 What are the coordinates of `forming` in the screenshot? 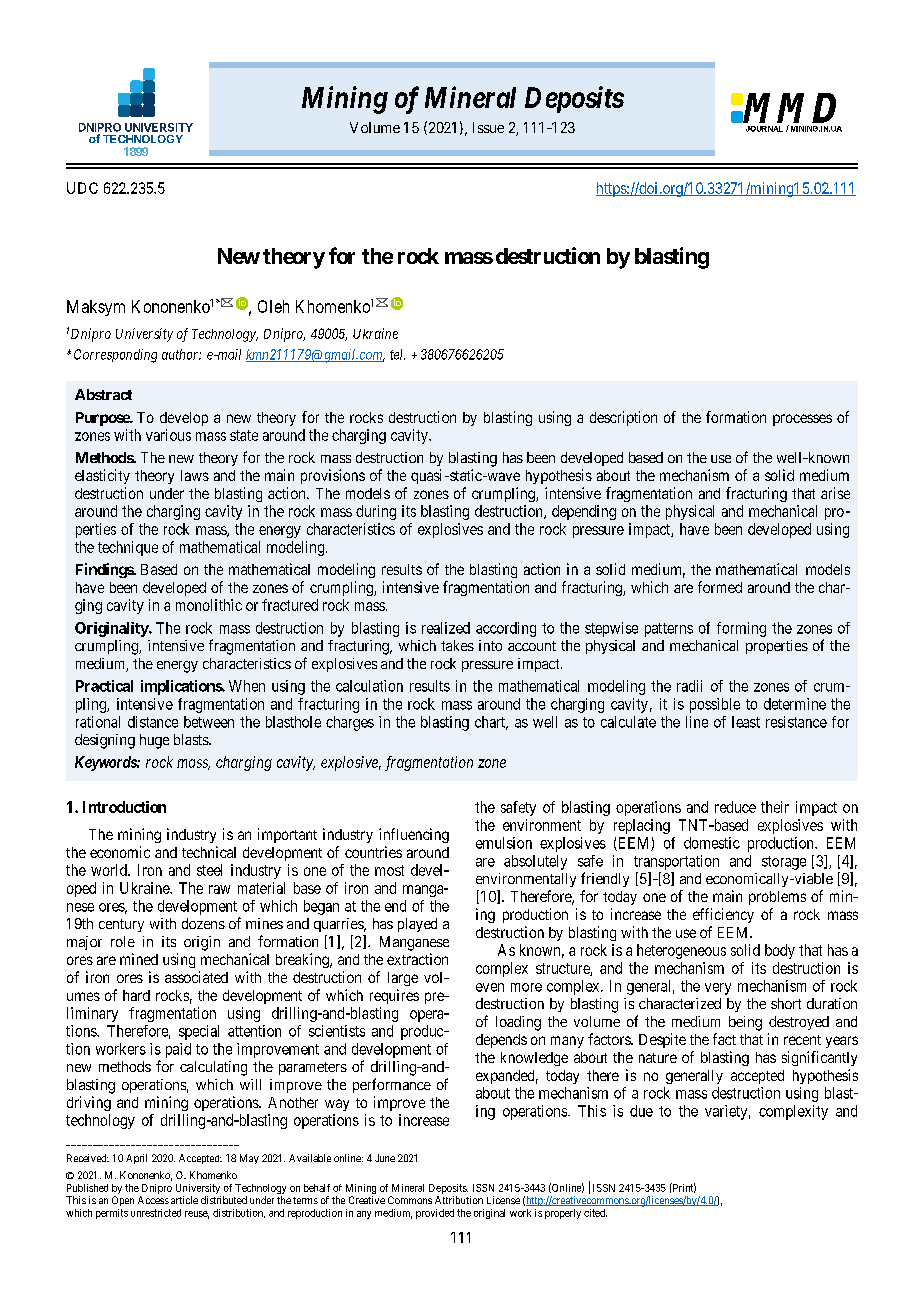 It's located at (741, 629).
